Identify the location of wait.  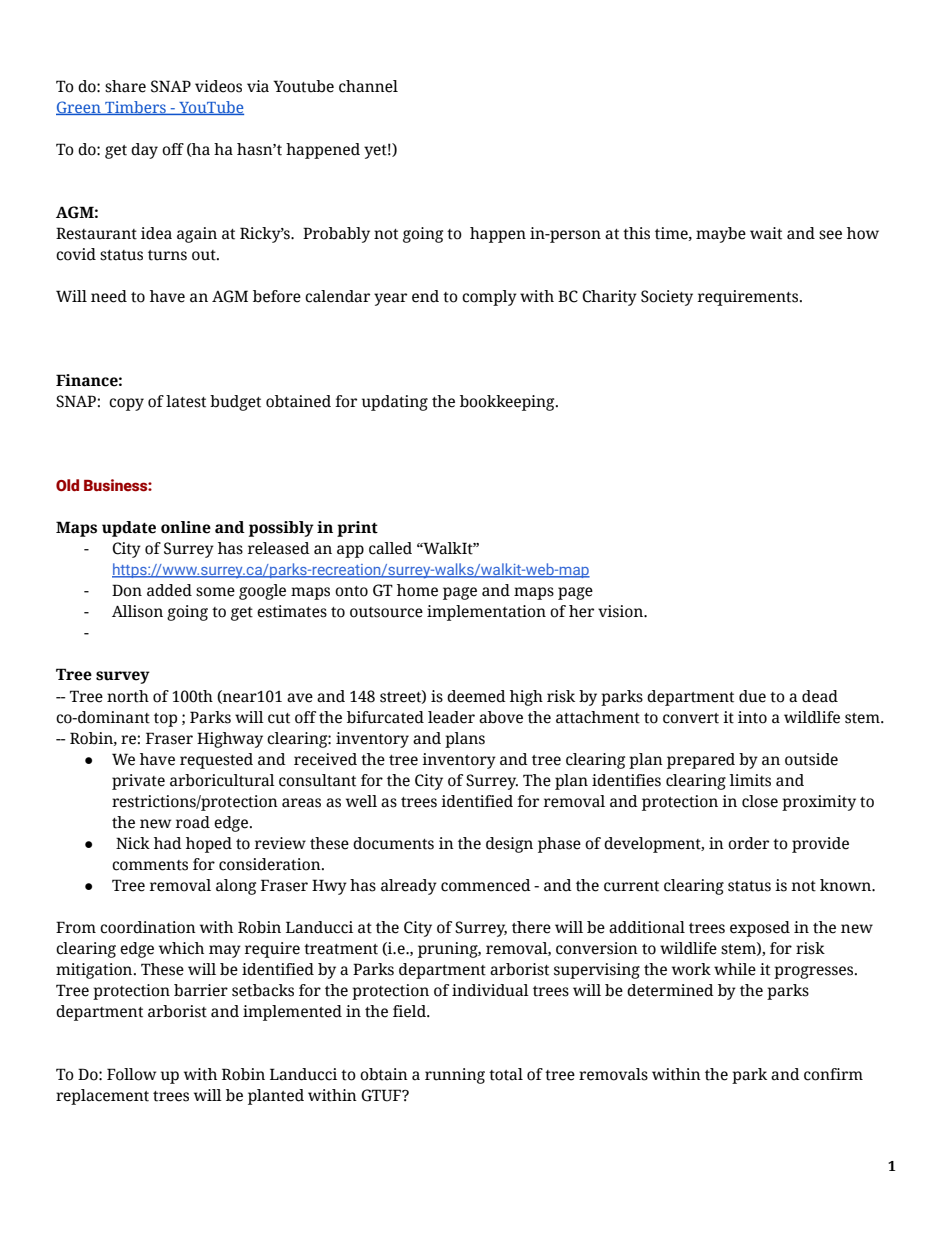
(766, 233).
